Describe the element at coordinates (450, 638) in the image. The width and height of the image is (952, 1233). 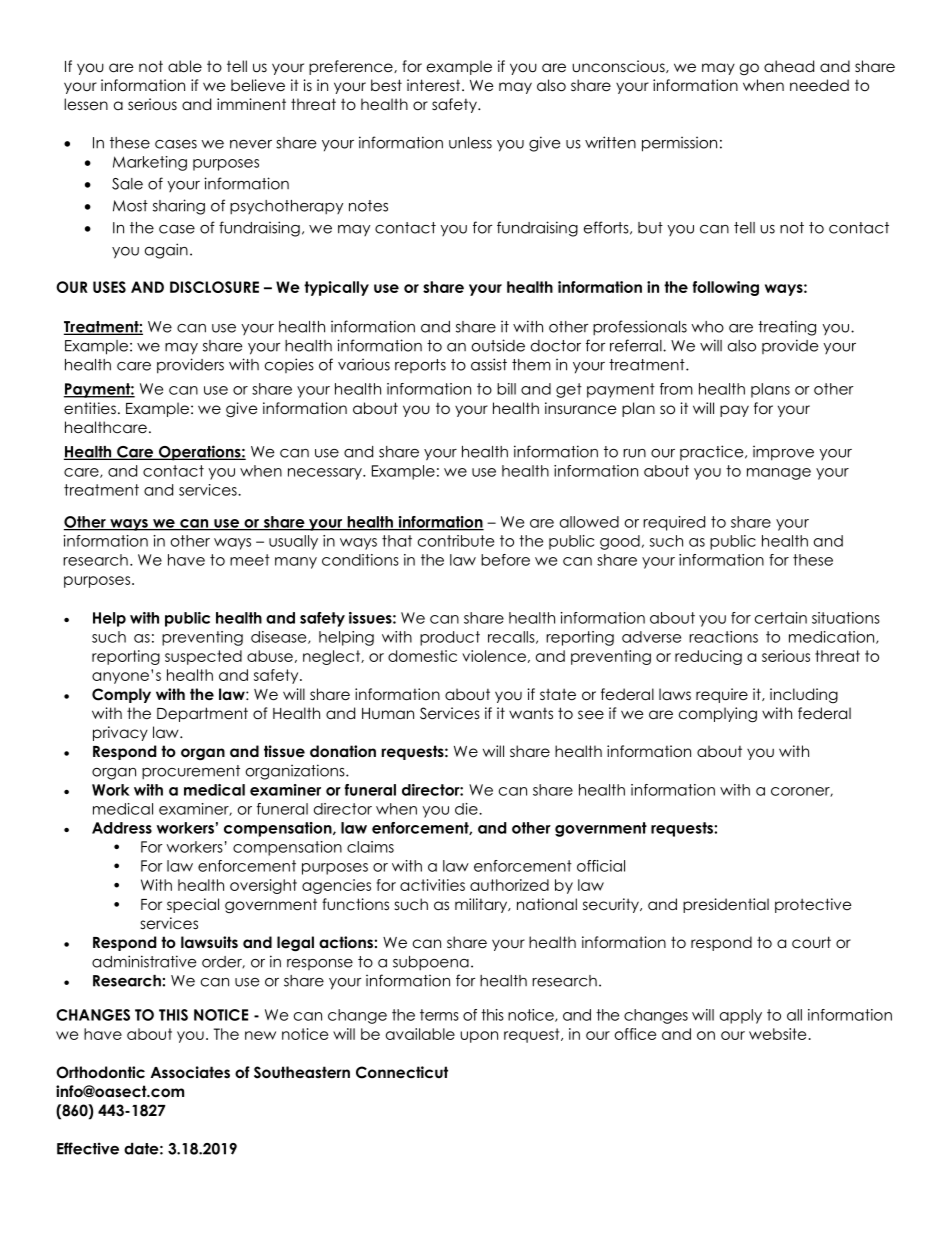
I see `product` at that location.
